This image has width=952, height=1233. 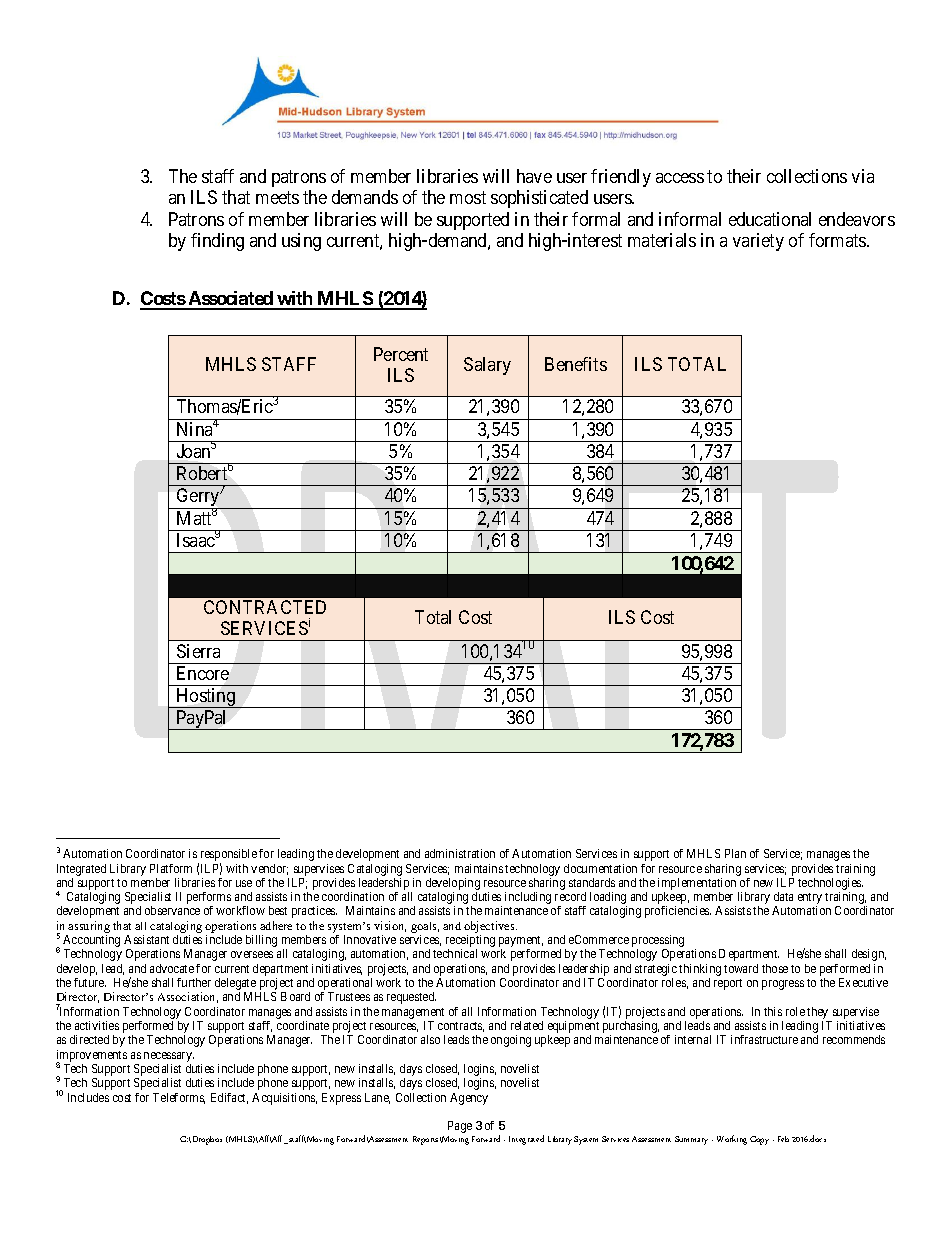 I want to click on Plan, so click(x=735, y=853).
